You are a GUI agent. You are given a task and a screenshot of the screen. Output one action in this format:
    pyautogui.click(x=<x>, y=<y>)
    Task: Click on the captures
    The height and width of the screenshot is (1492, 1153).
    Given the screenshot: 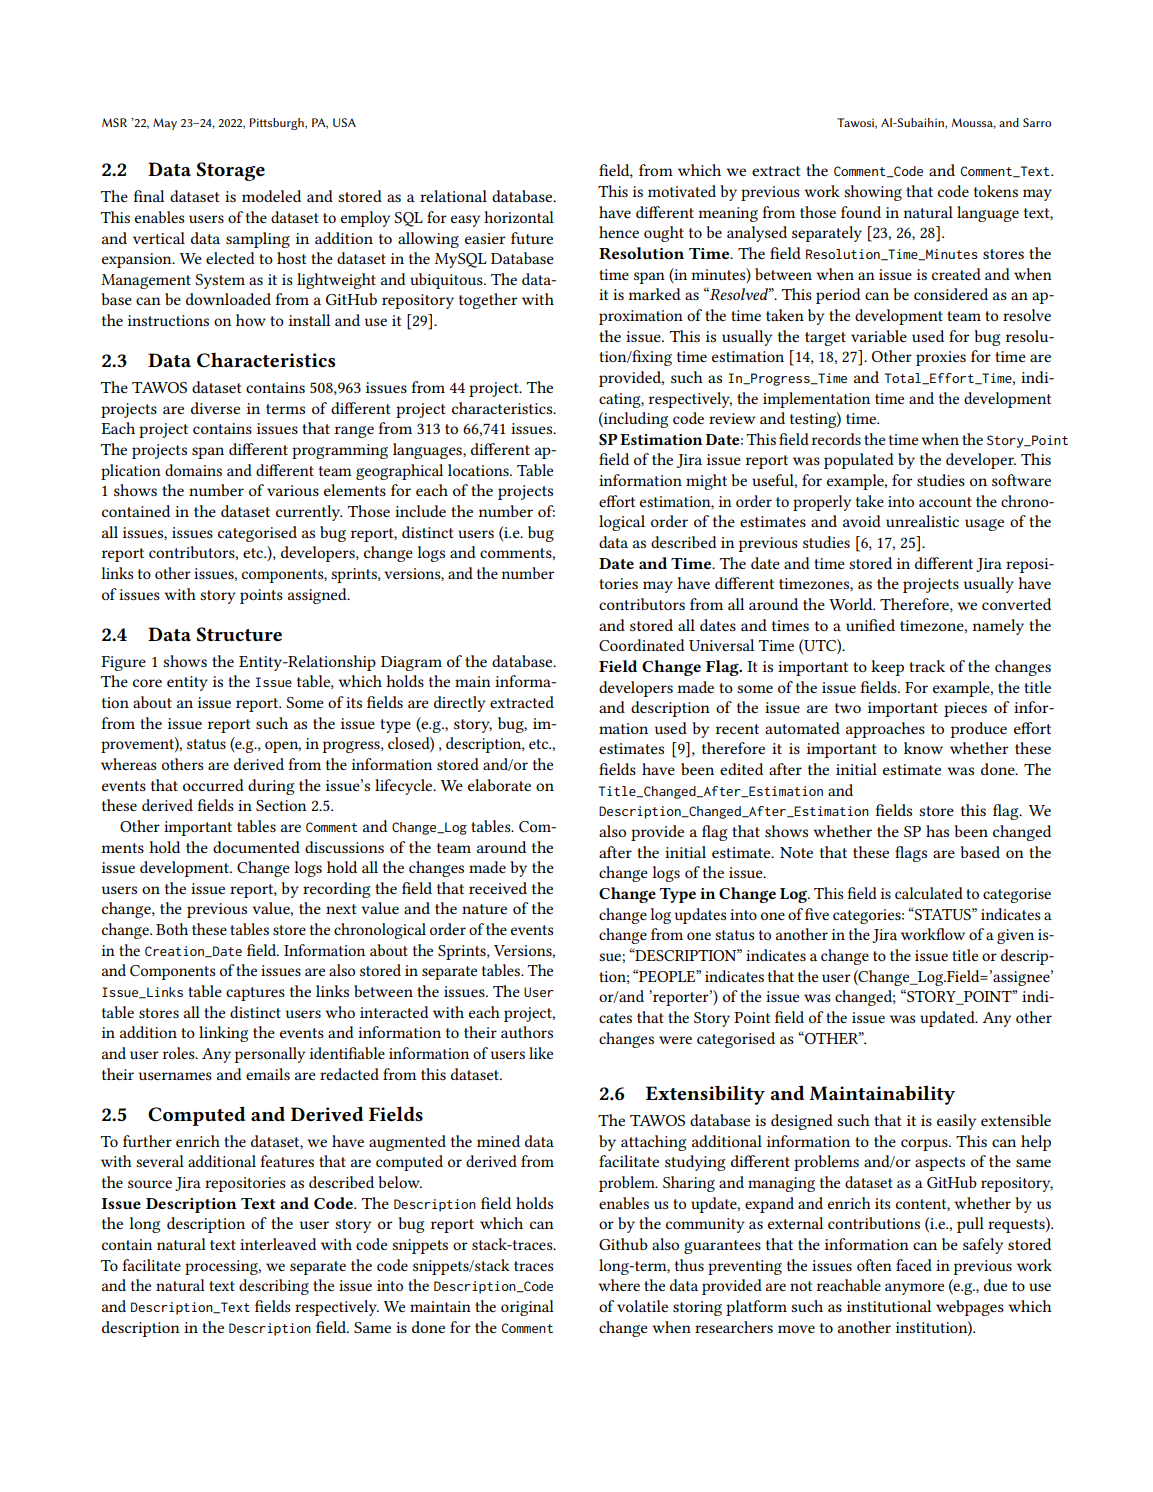 What is the action you would take?
    pyautogui.click(x=255, y=994)
